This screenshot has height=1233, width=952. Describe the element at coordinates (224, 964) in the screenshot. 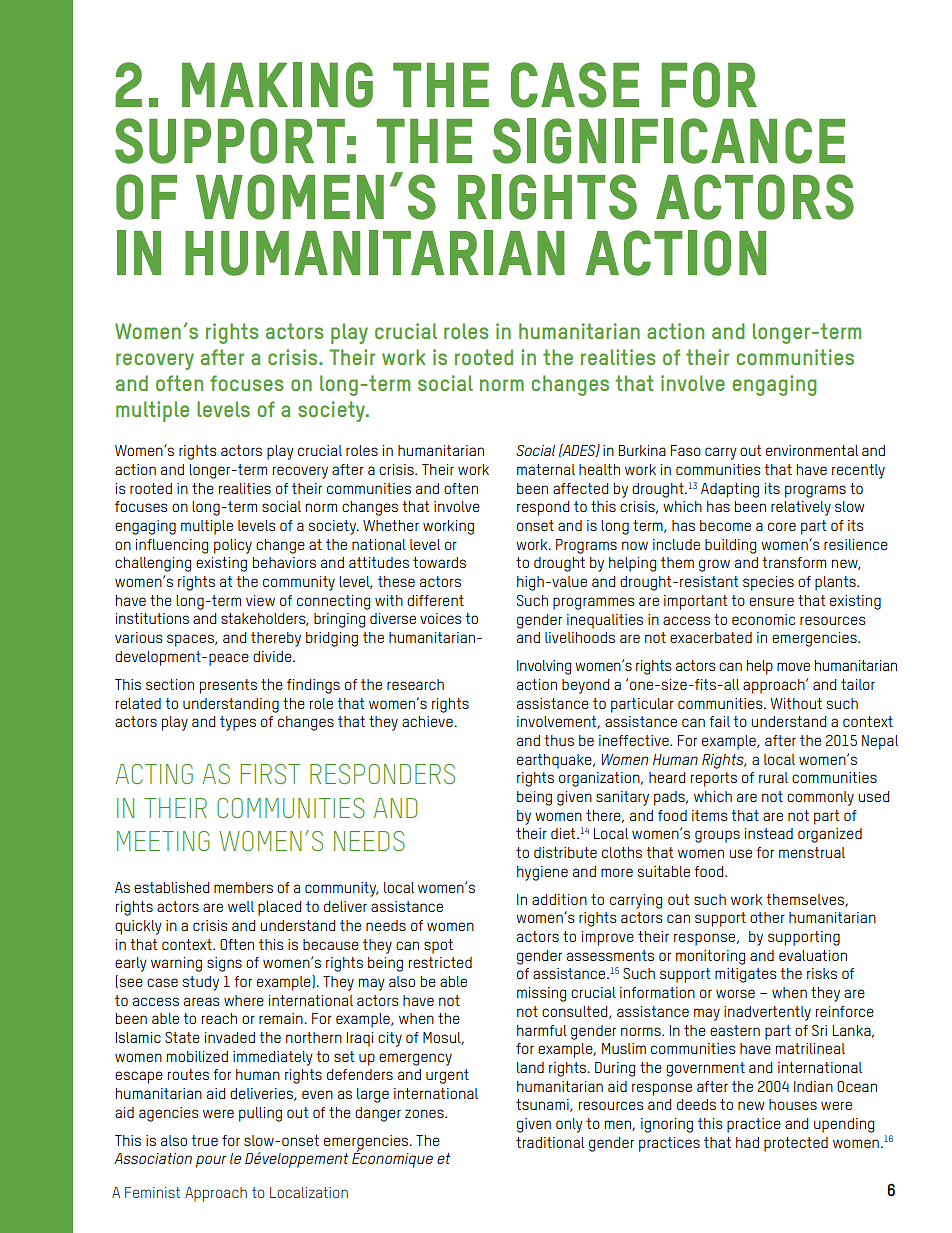

I see `signs` at that location.
